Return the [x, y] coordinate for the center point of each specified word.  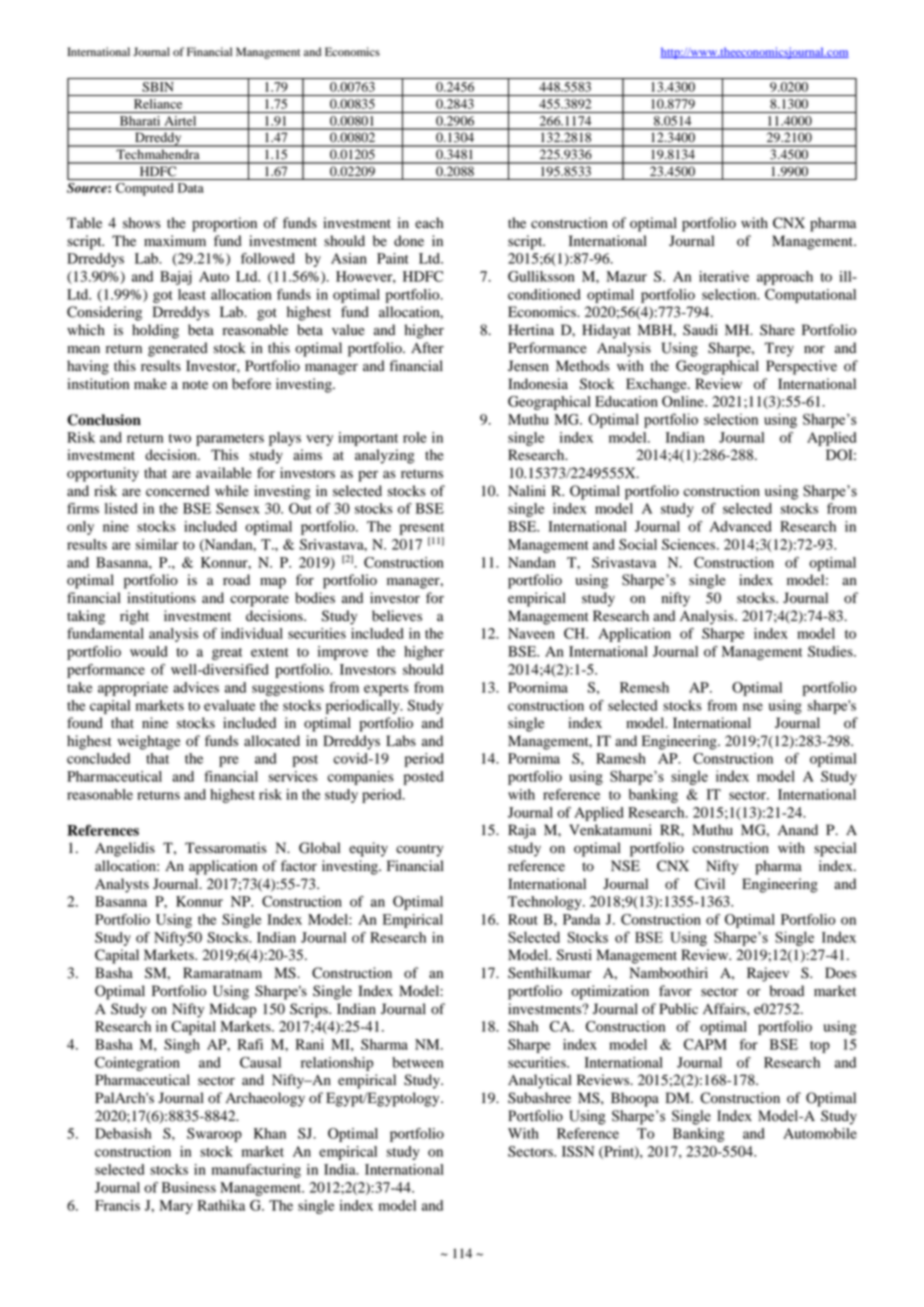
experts [386, 690]
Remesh [644, 687]
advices [196, 687]
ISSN [578, 1151]
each [429, 223]
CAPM [705, 1044]
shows [142, 223]
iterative [724, 276]
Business [189, 1187]
